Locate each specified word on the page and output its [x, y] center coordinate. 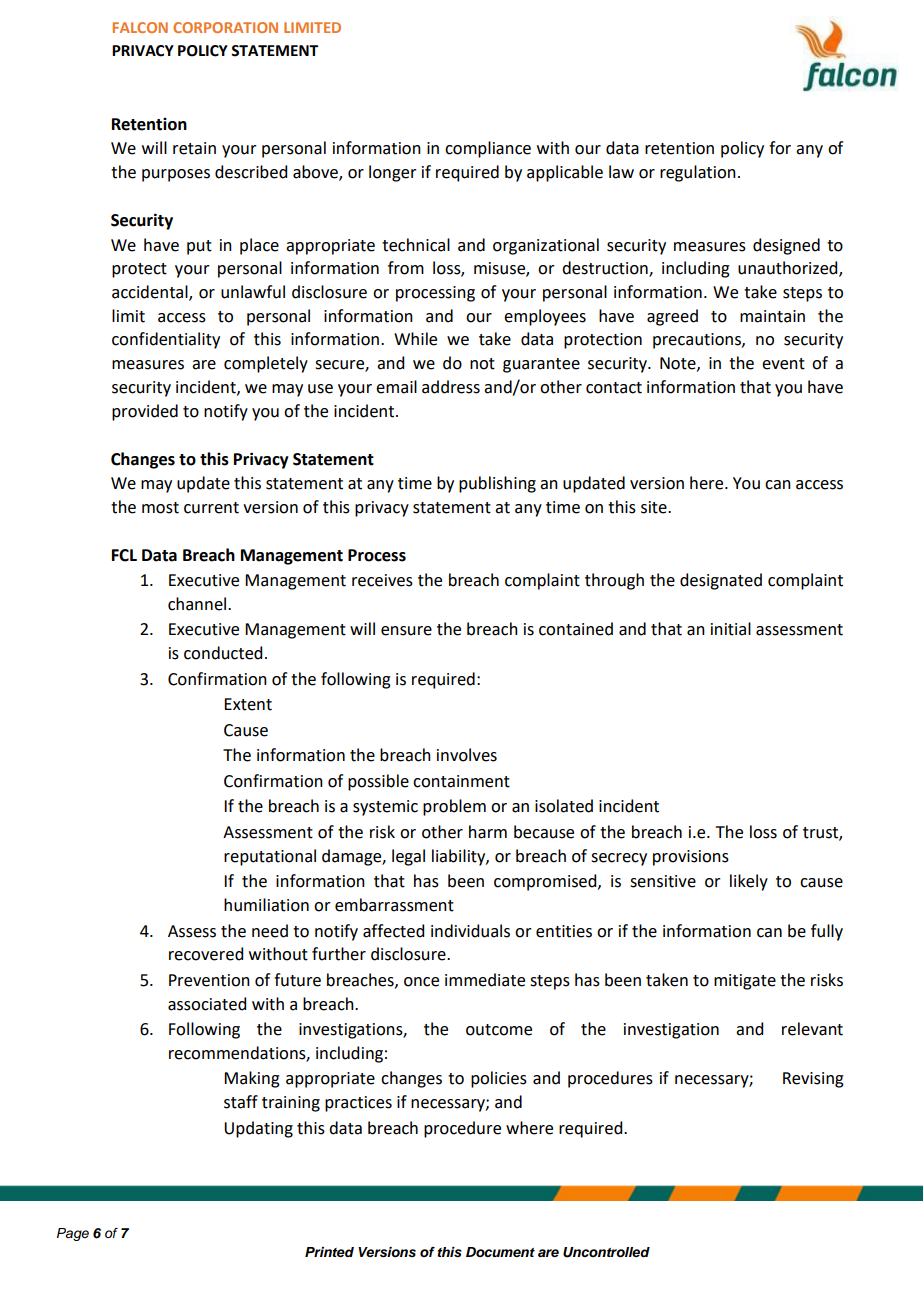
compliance [488, 149]
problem [454, 807]
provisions [691, 858]
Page [73, 1234]
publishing [497, 484]
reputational [270, 857]
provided [145, 412]
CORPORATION [225, 27]
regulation [698, 173]
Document [500, 1252]
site [655, 507]
